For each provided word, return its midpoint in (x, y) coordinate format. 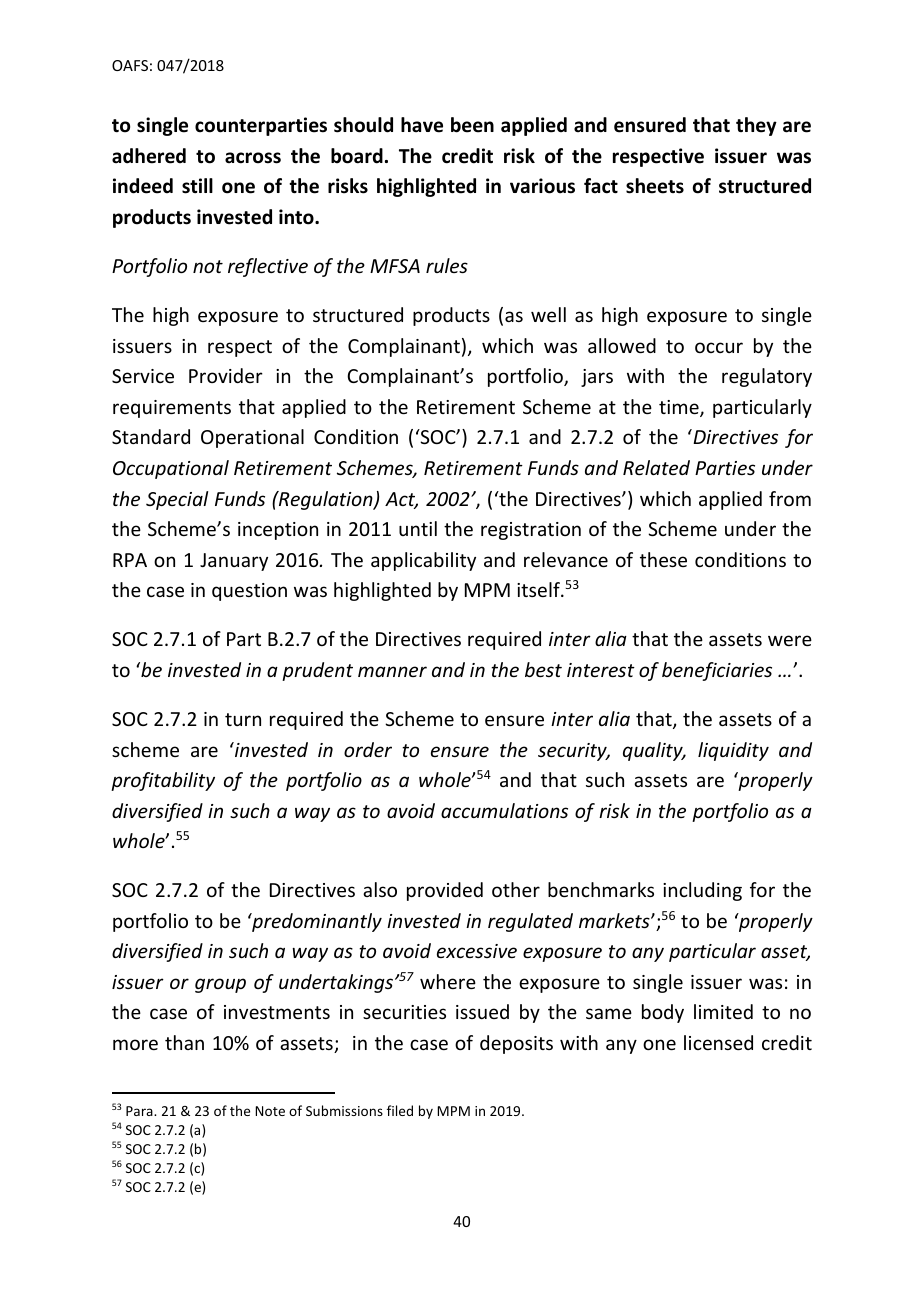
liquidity (733, 751)
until (418, 528)
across (253, 158)
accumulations (504, 810)
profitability (163, 781)
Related (656, 467)
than (184, 1042)
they (756, 126)
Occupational (171, 469)
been (472, 125)
